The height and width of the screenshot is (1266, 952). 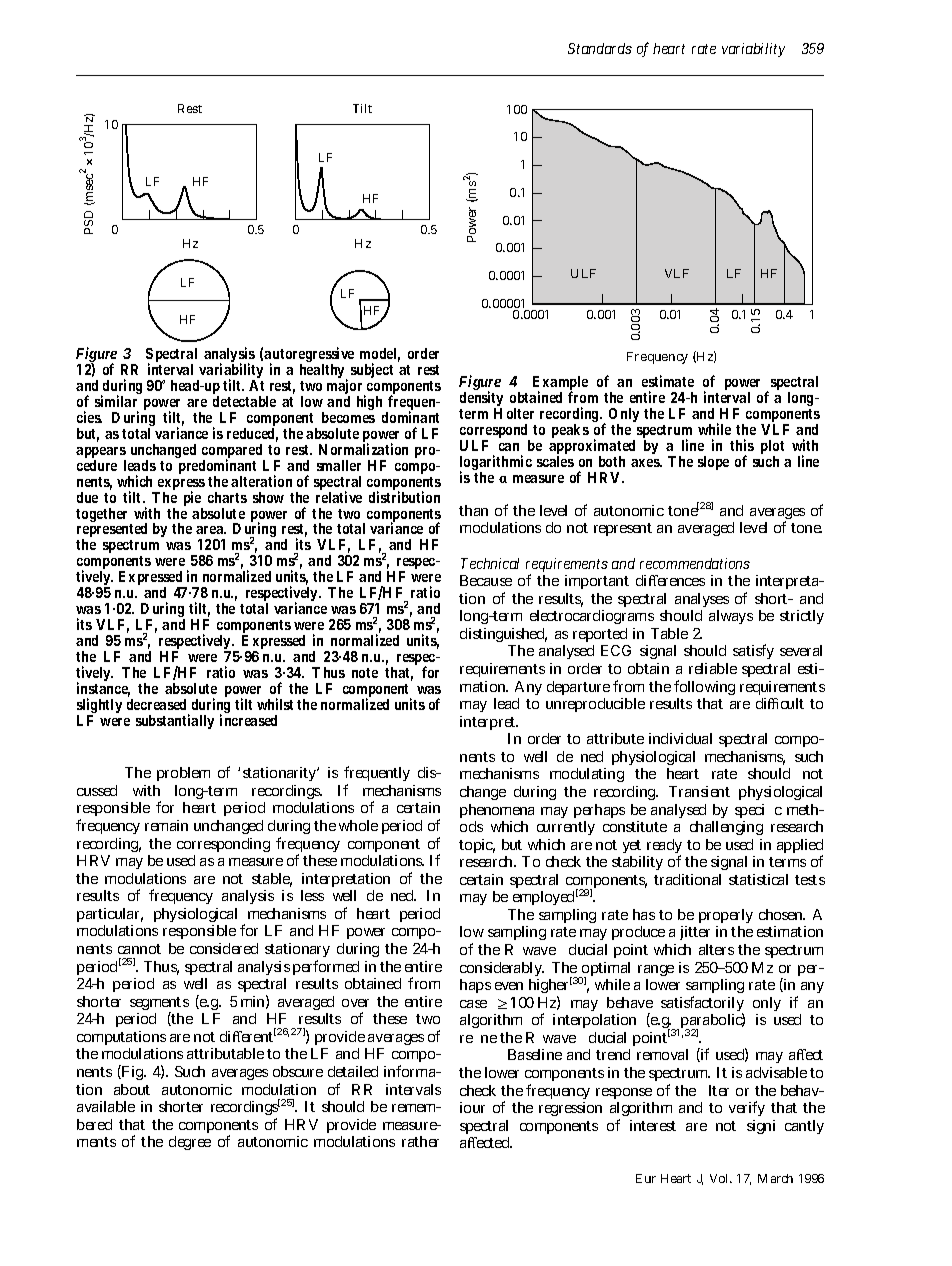 What do you see at coordinates (486, 580) in the screenshot?
I see `Because` at bounding box center [486, 580].
